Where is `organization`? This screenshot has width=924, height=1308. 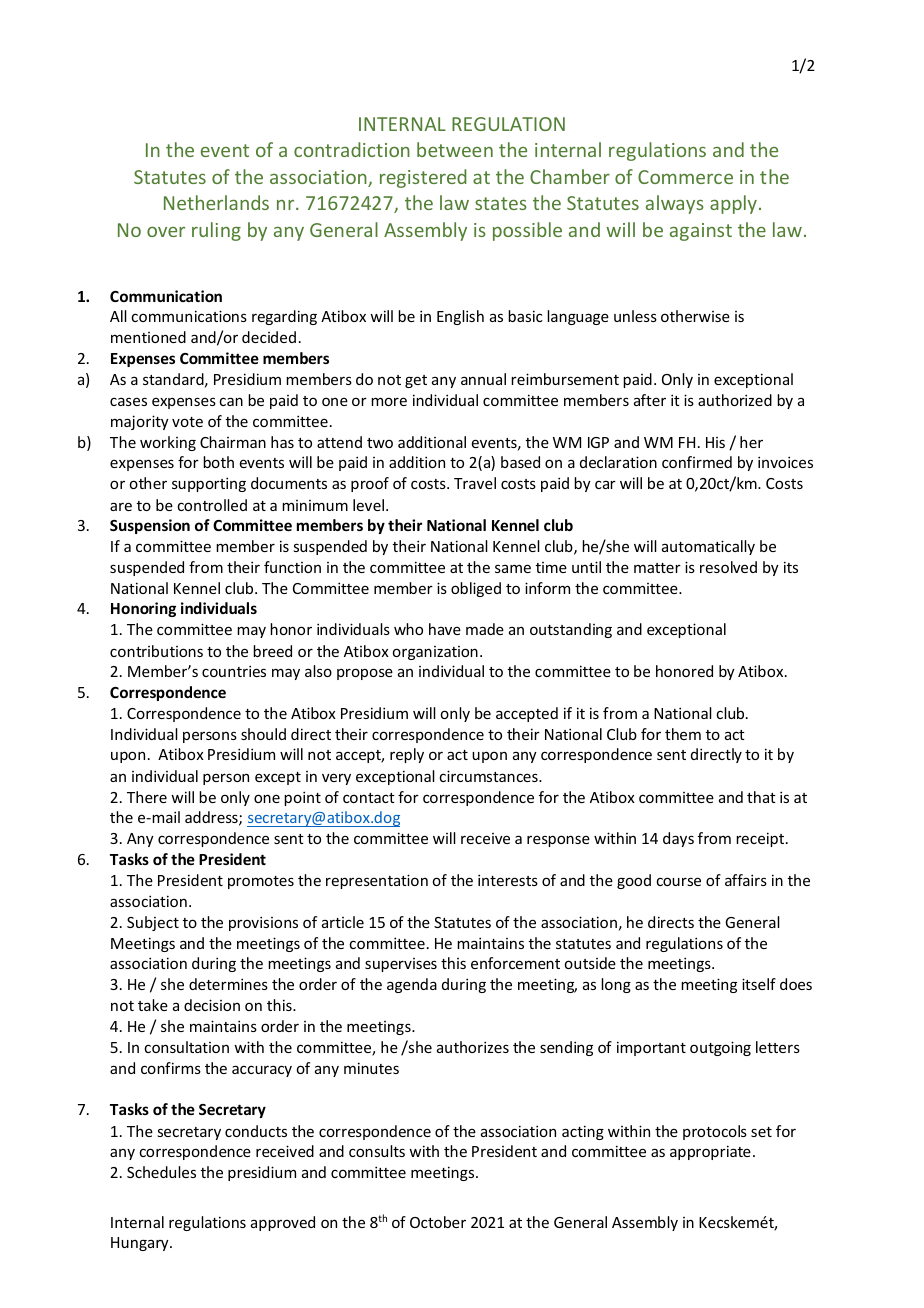 organization is located at coordinates (435, 653).
